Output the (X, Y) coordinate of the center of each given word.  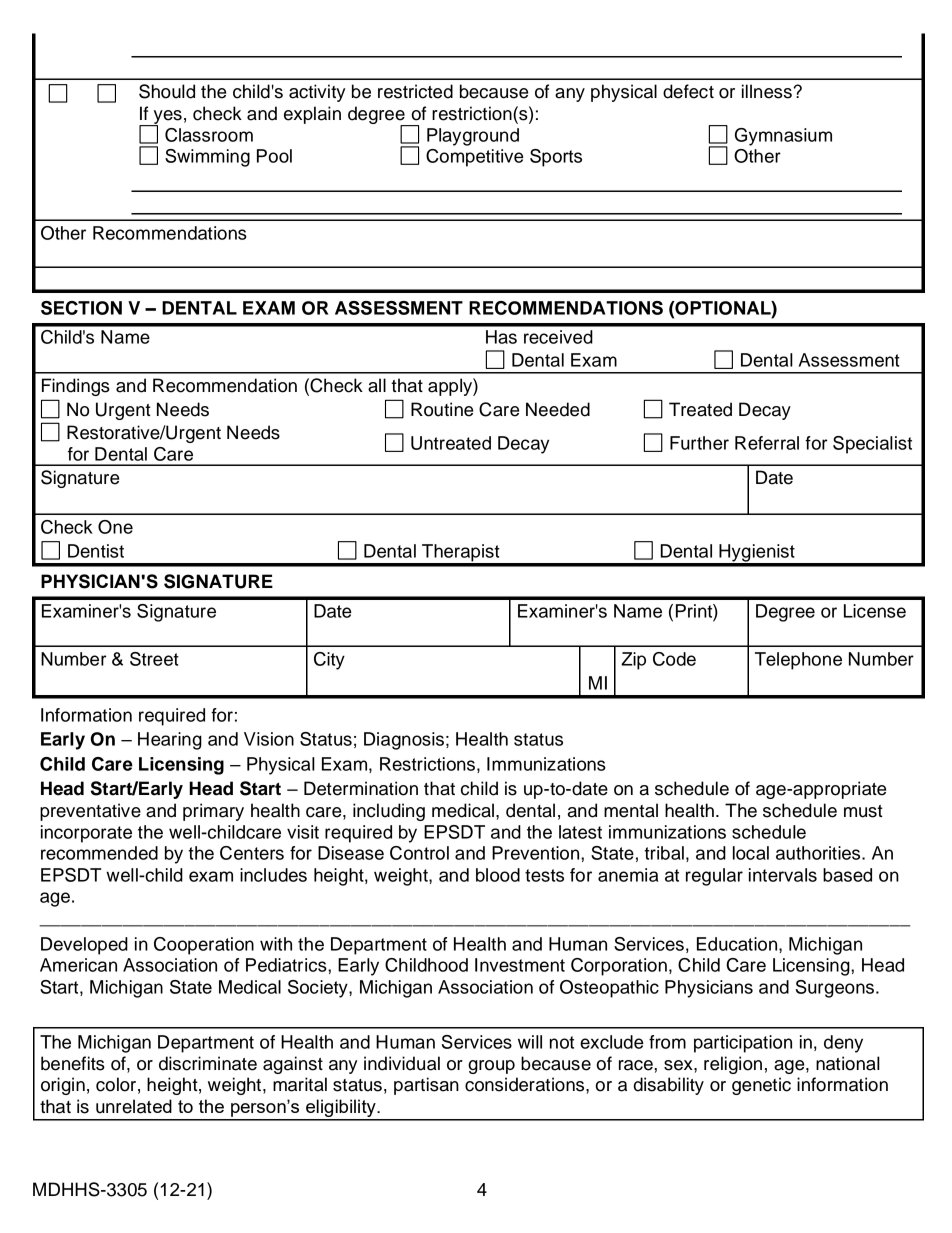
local (751, 853)
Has (501, 337)
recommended (99, 853)
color (116, 1084)
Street (154, 659)
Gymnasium (783, 137)
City (329, 661)
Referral (767, 443)
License (875, 611)
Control (419, 853)
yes (166, 118)
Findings (76, 387)
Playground (473, 137)
